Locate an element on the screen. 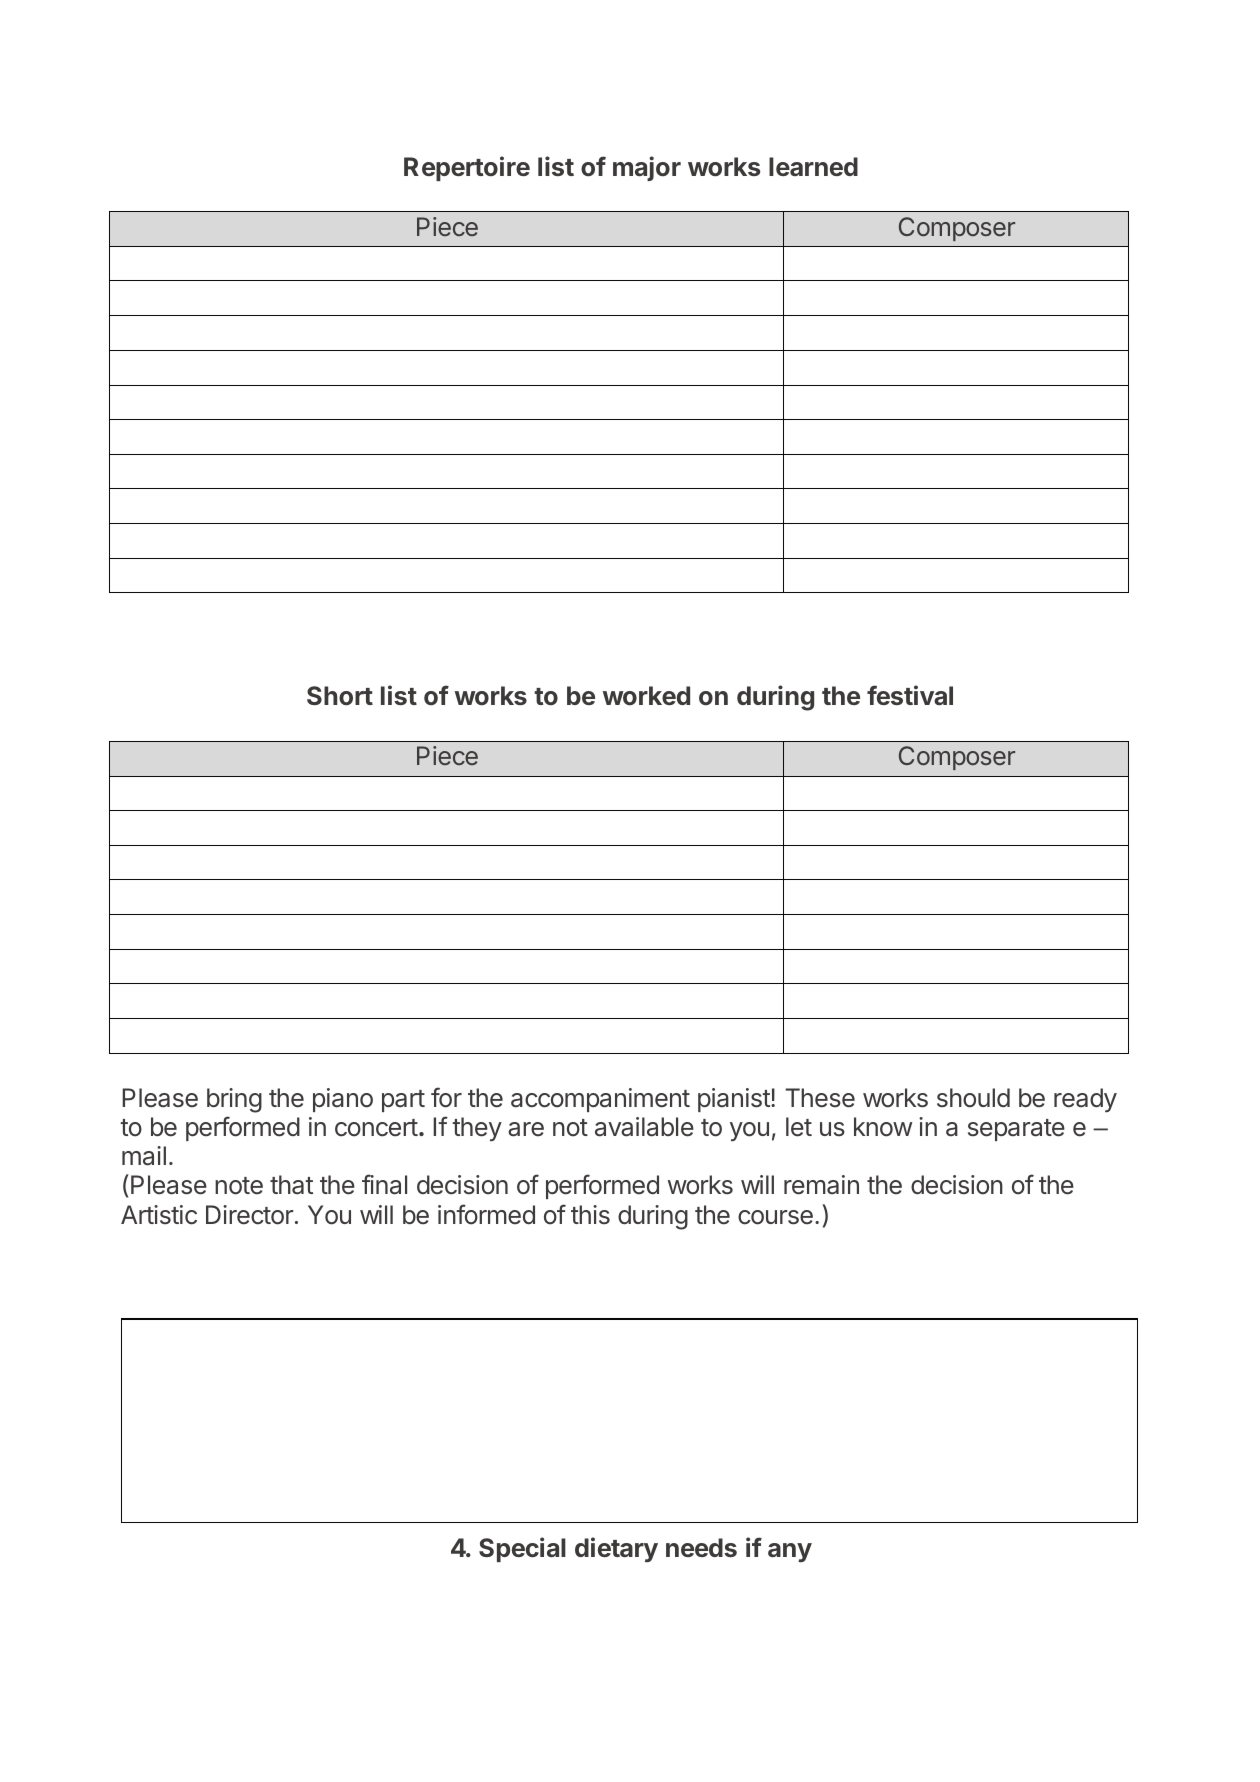 The height and width of the screenshot is (1782, 1260). worked is located at coordinates (646, 695).
